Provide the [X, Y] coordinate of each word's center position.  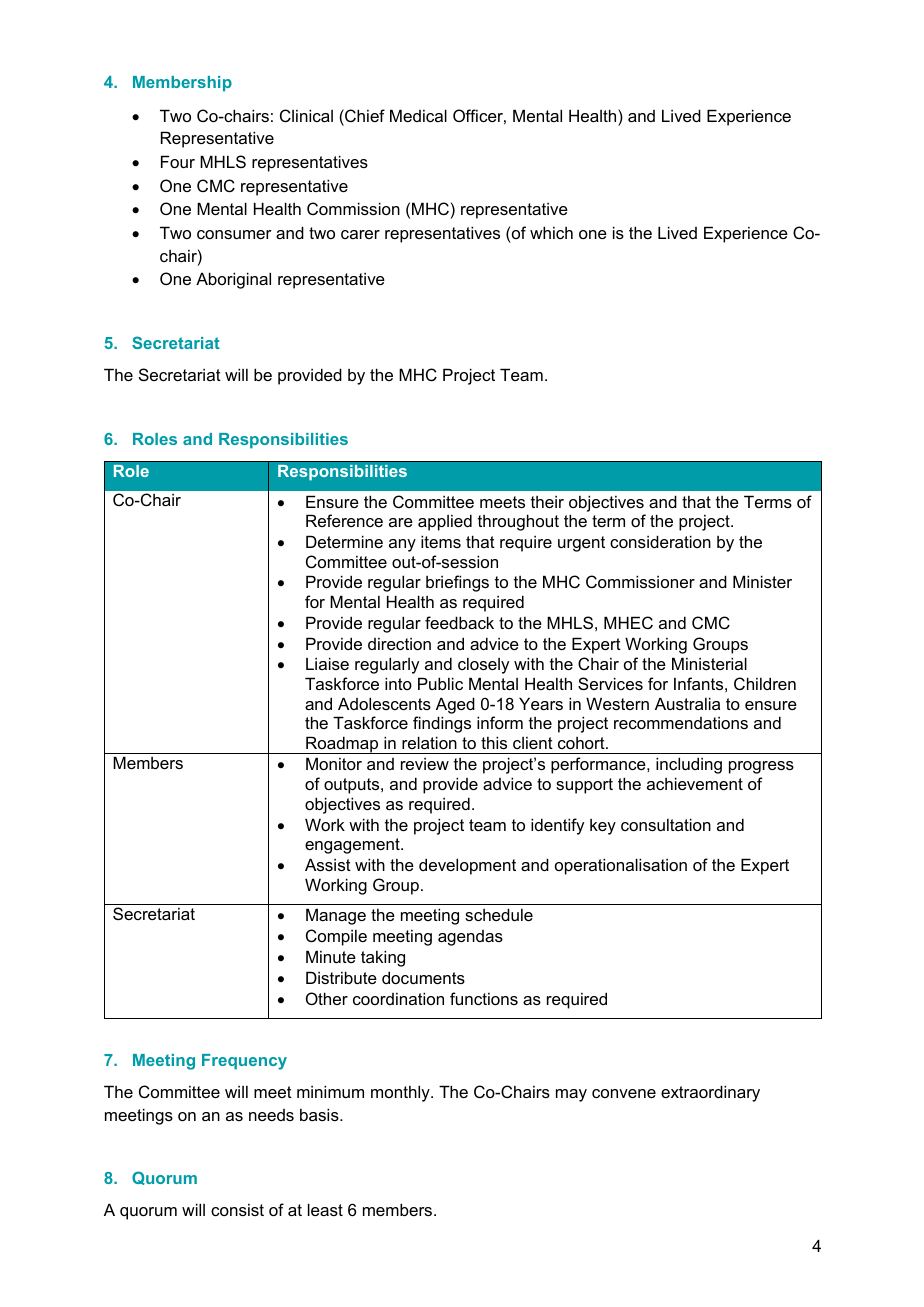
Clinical [306, 115]
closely [483, 666]
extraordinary [710, 1093]
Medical [418, 115]
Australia [687, 703]
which [551, 232]
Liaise [327, 663]
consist [237, 1210]
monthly [401, 1093]
